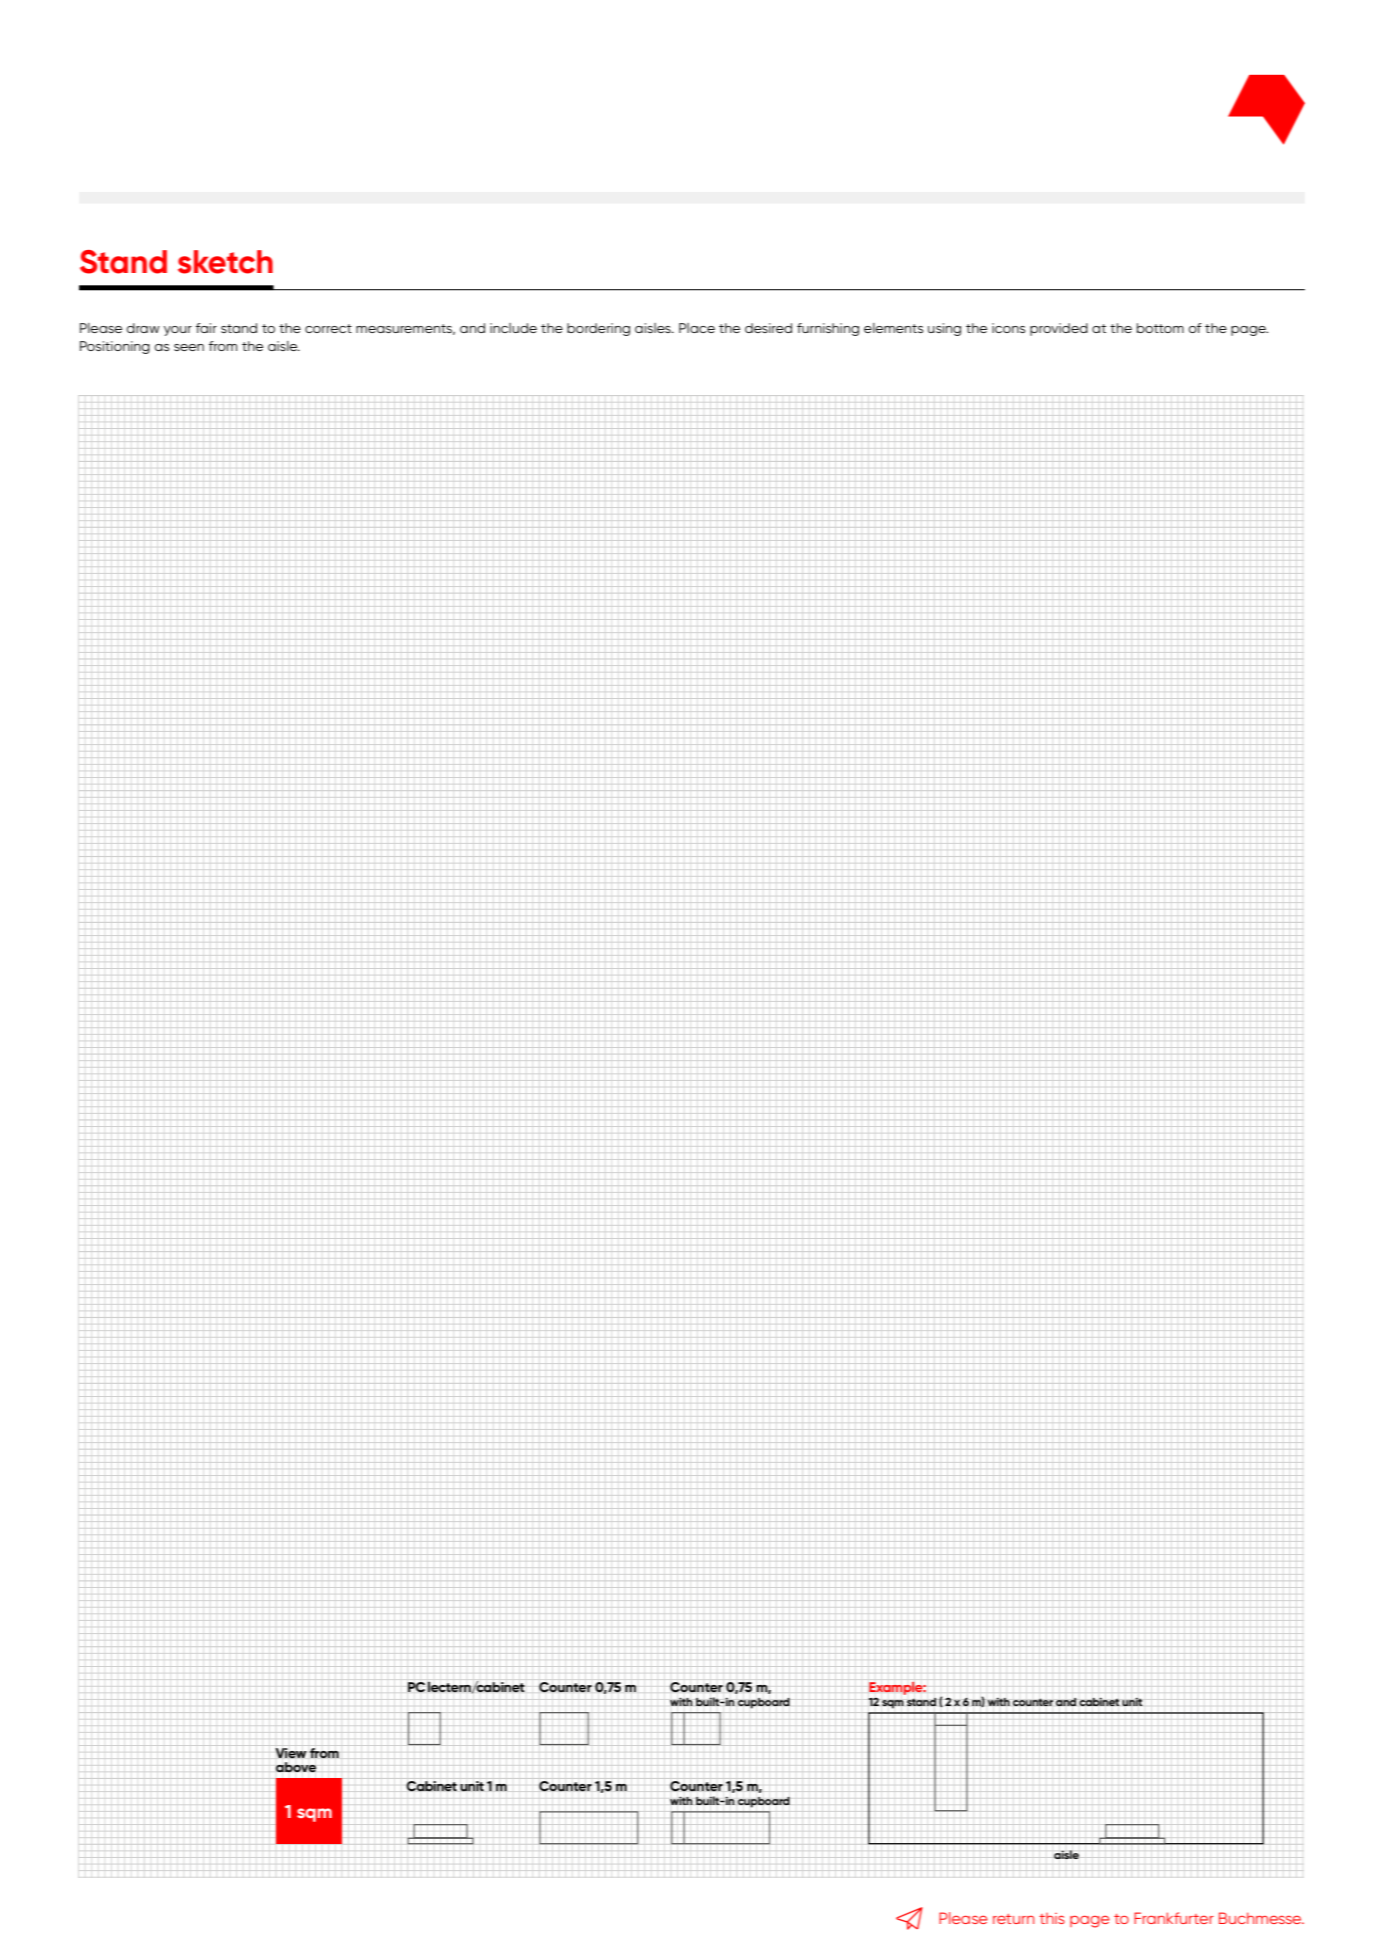 The width and height of the screenshot is (1384, 1958). I want to click on provided, so click(1059, 329).
